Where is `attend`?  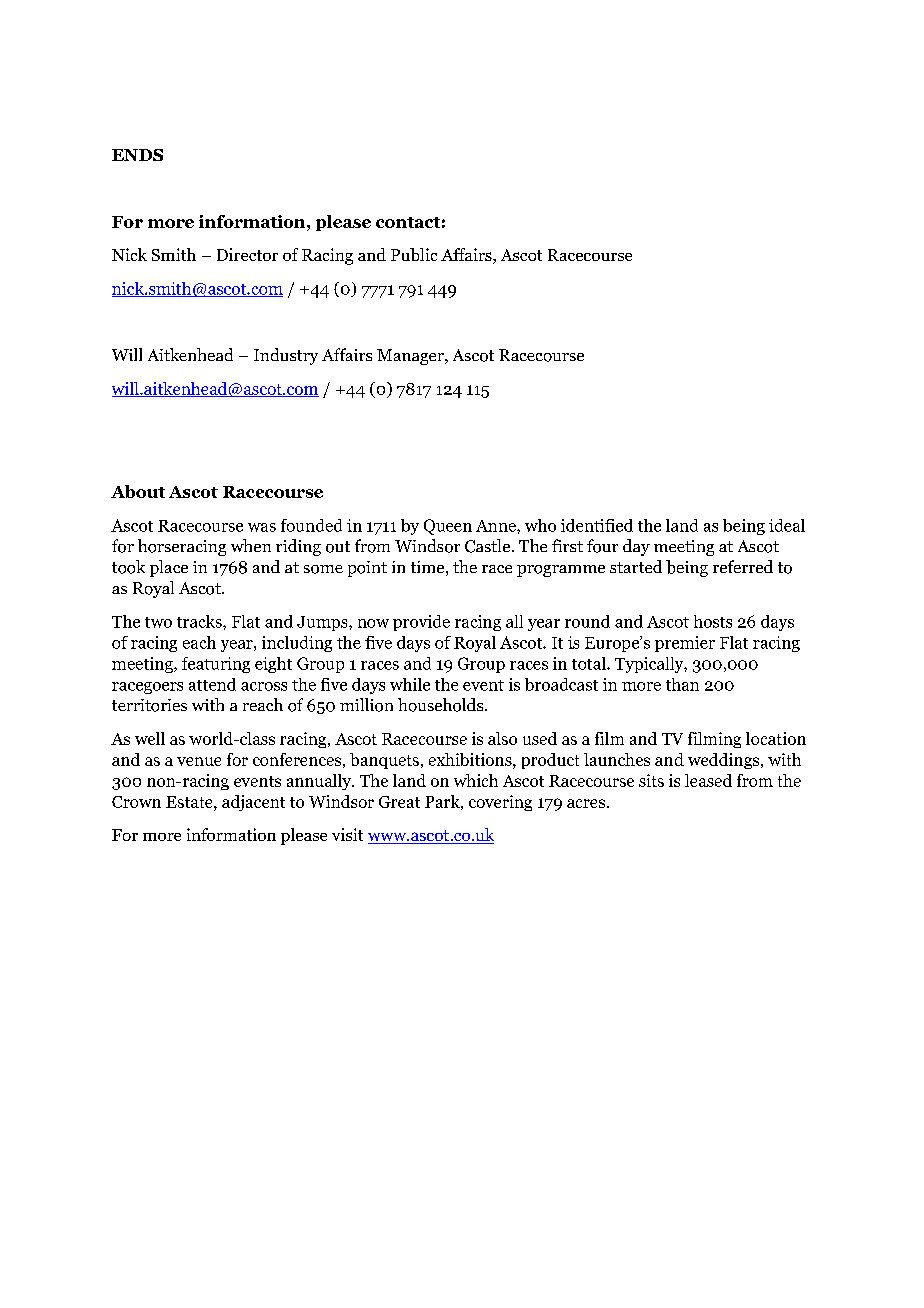
attend is located at coordinates (212, 684).
